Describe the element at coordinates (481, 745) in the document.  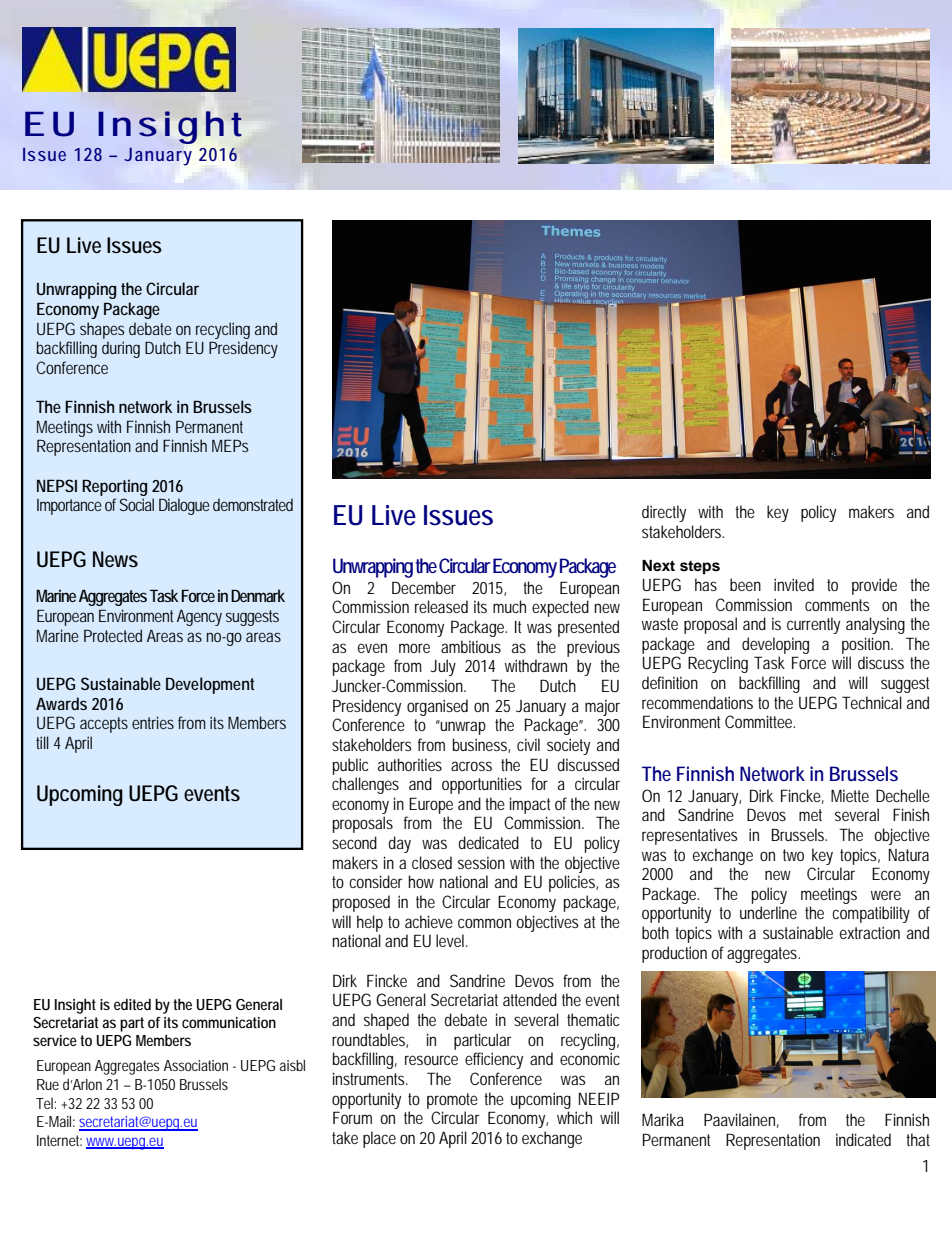
I see `business` at that location.
